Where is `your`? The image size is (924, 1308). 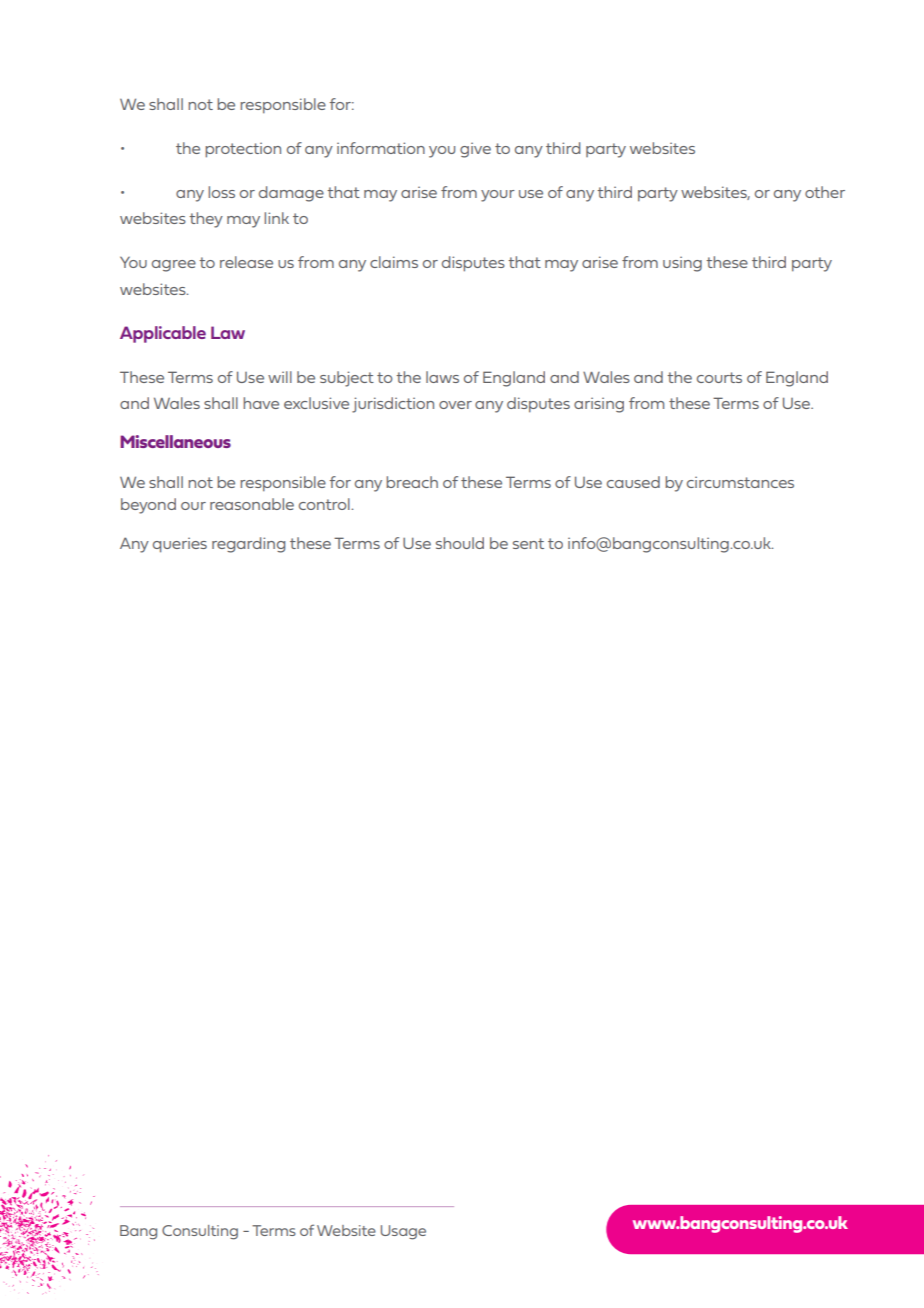
your is located at coordinates (498, 196).
